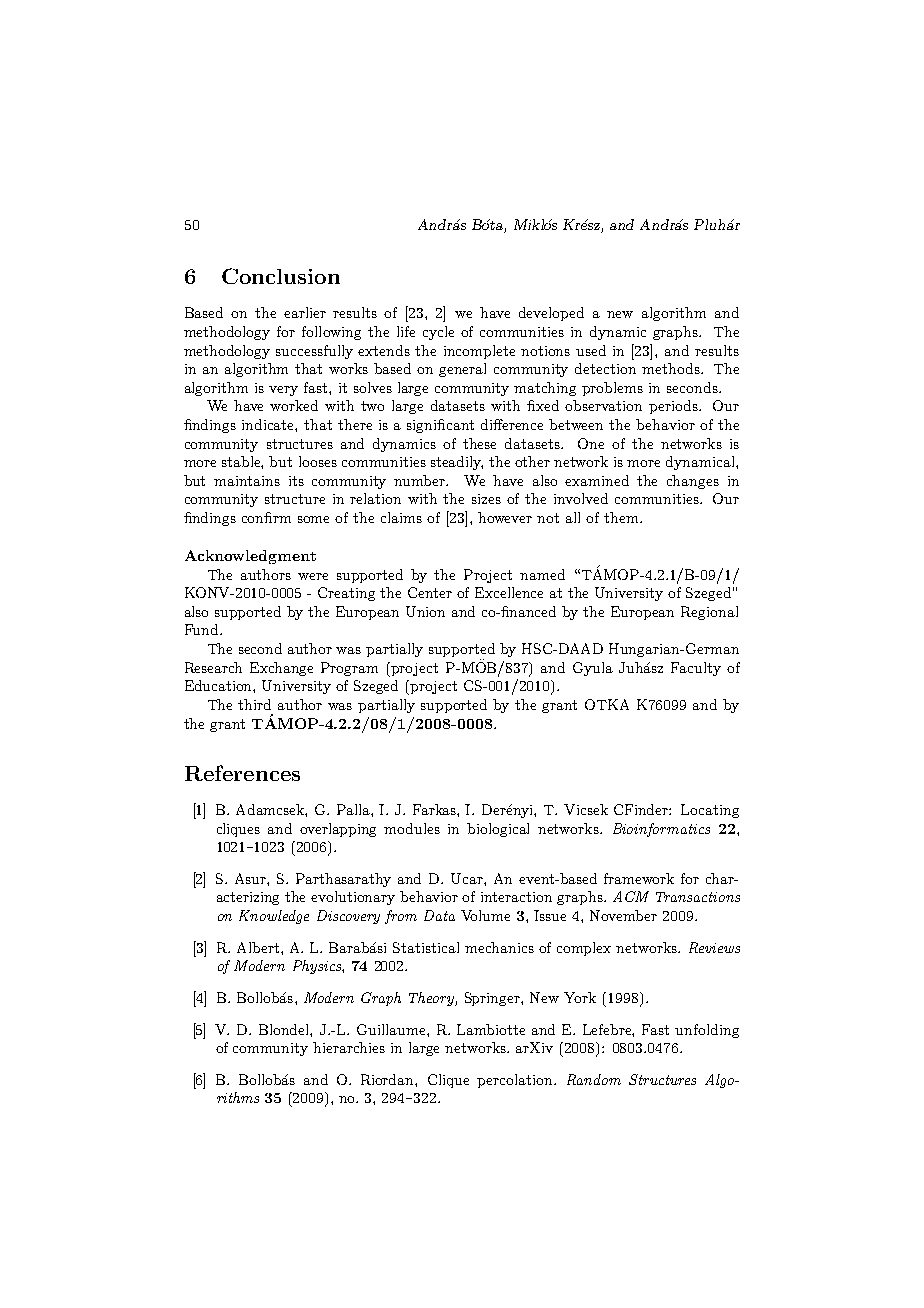 Image resolution: width=924 pixels, height=1308 pixels. Describe the element at coordinates (672, 368) in the image. I see `methods` at that location.
